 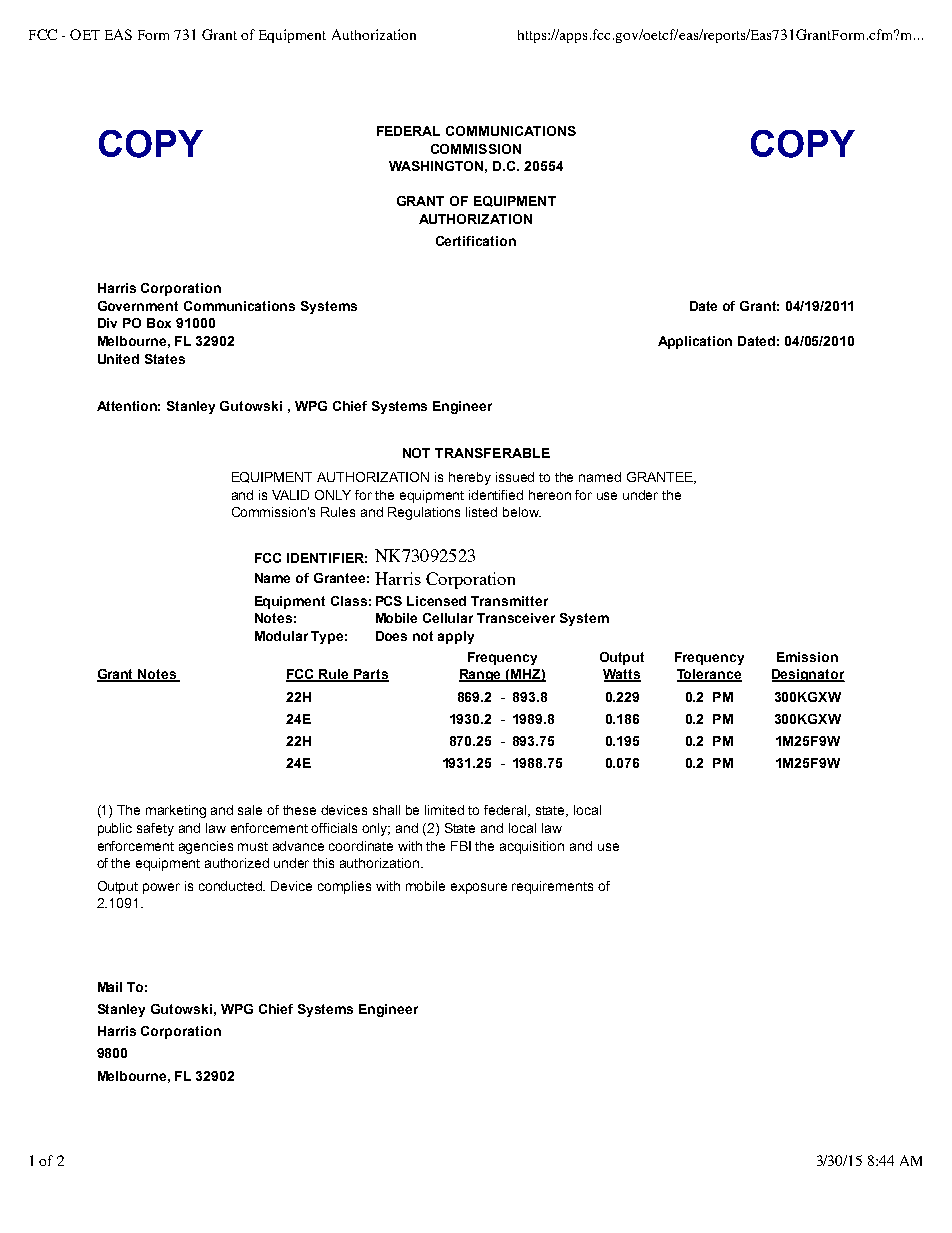 I want to click on marketing, so click(x=176, y=811).
